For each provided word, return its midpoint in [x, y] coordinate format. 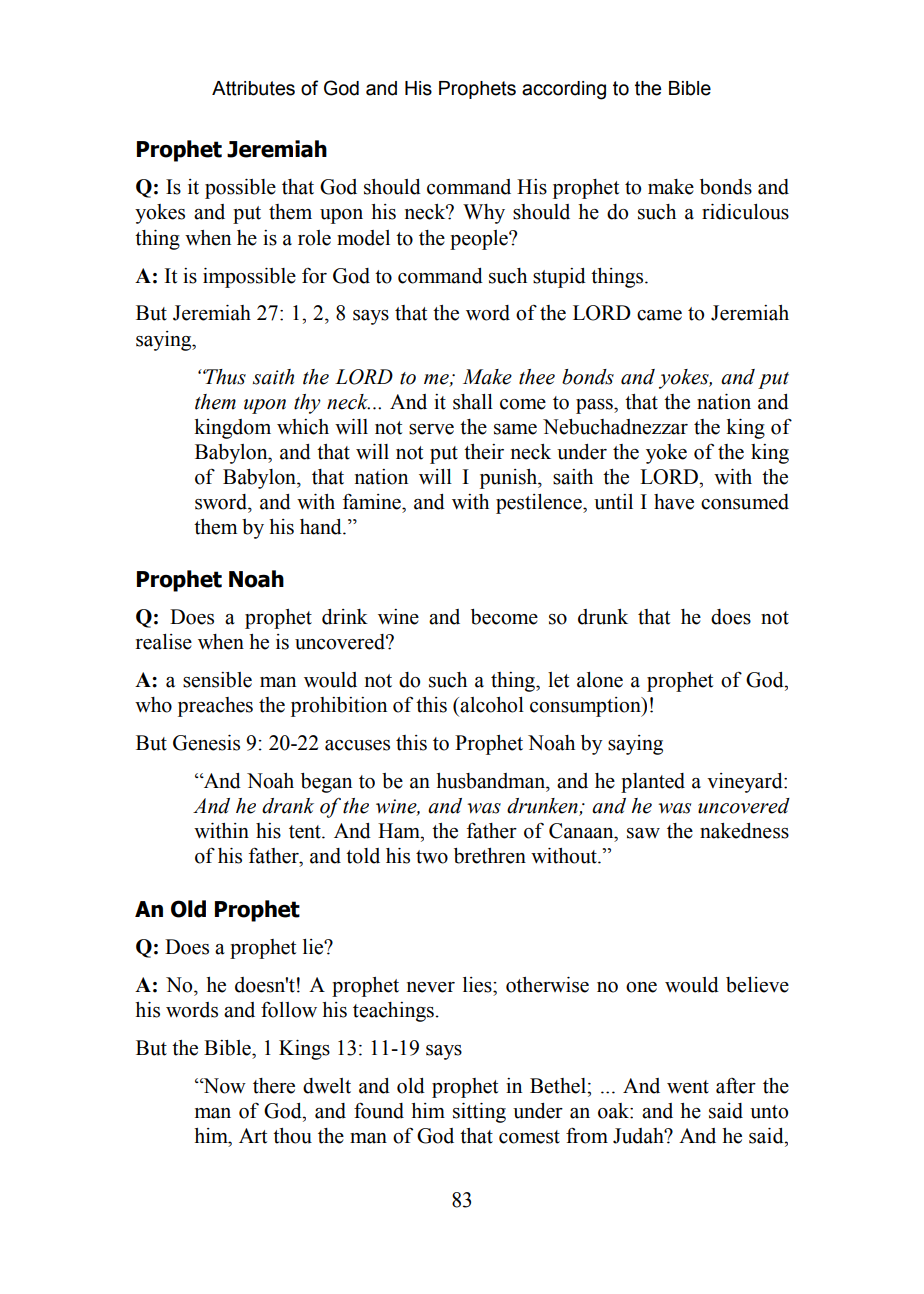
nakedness [744, 831]
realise [164, 642]
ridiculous [745, 212]
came [659, 315]
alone [600, 680]
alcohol [491, 705]
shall [473, 402]
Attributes [253, 88]
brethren [490, 856]
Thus [224, 377]
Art [253, 1136]
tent [306, 832]
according [564, 90]
